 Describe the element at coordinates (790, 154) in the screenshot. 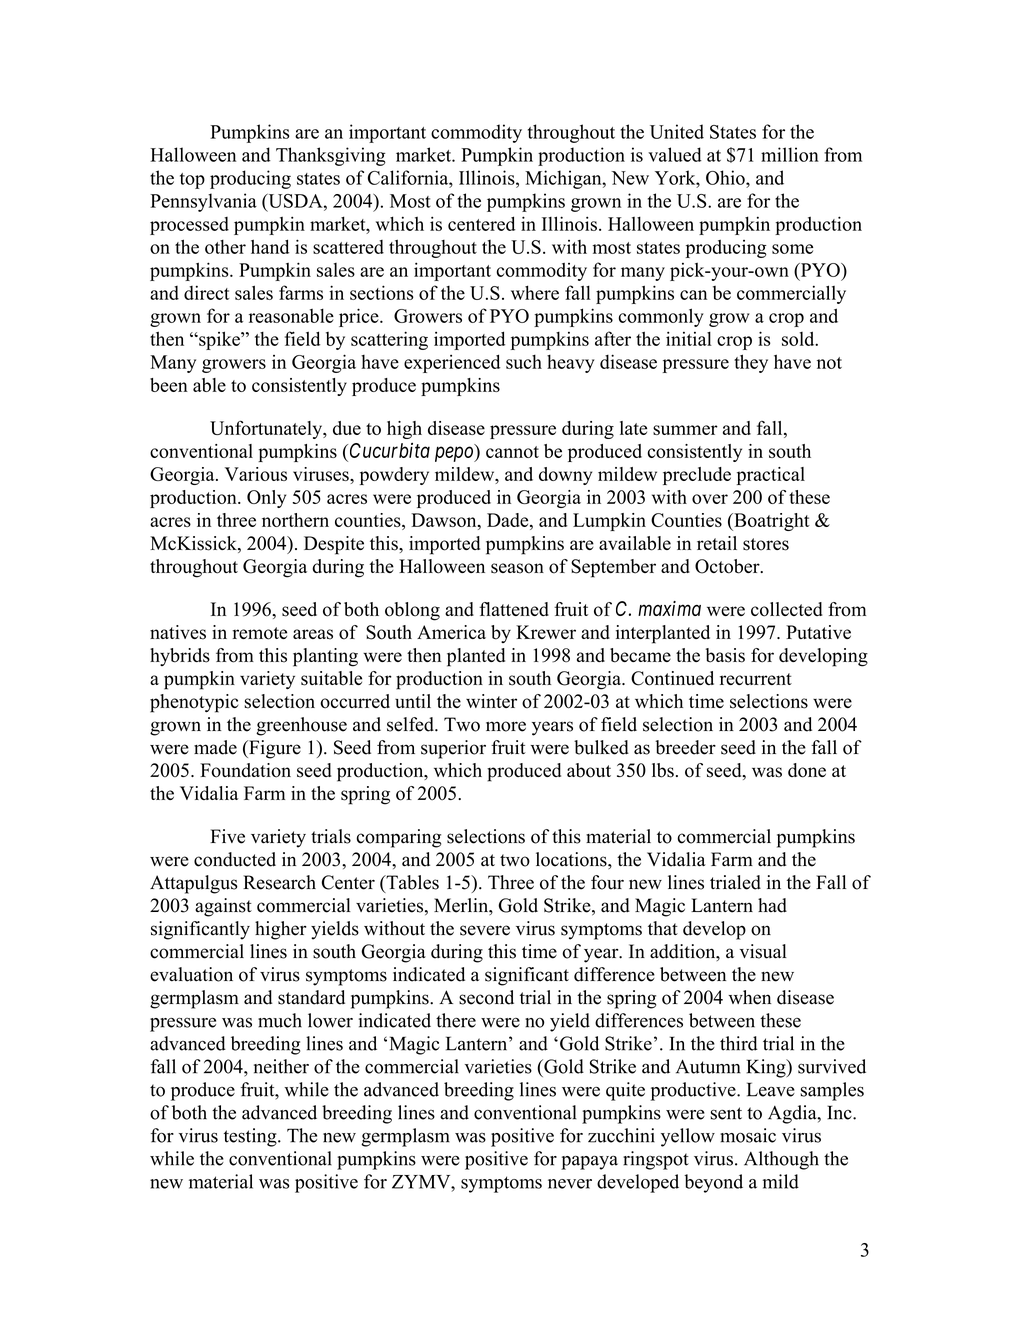

I see `million` at that location.
